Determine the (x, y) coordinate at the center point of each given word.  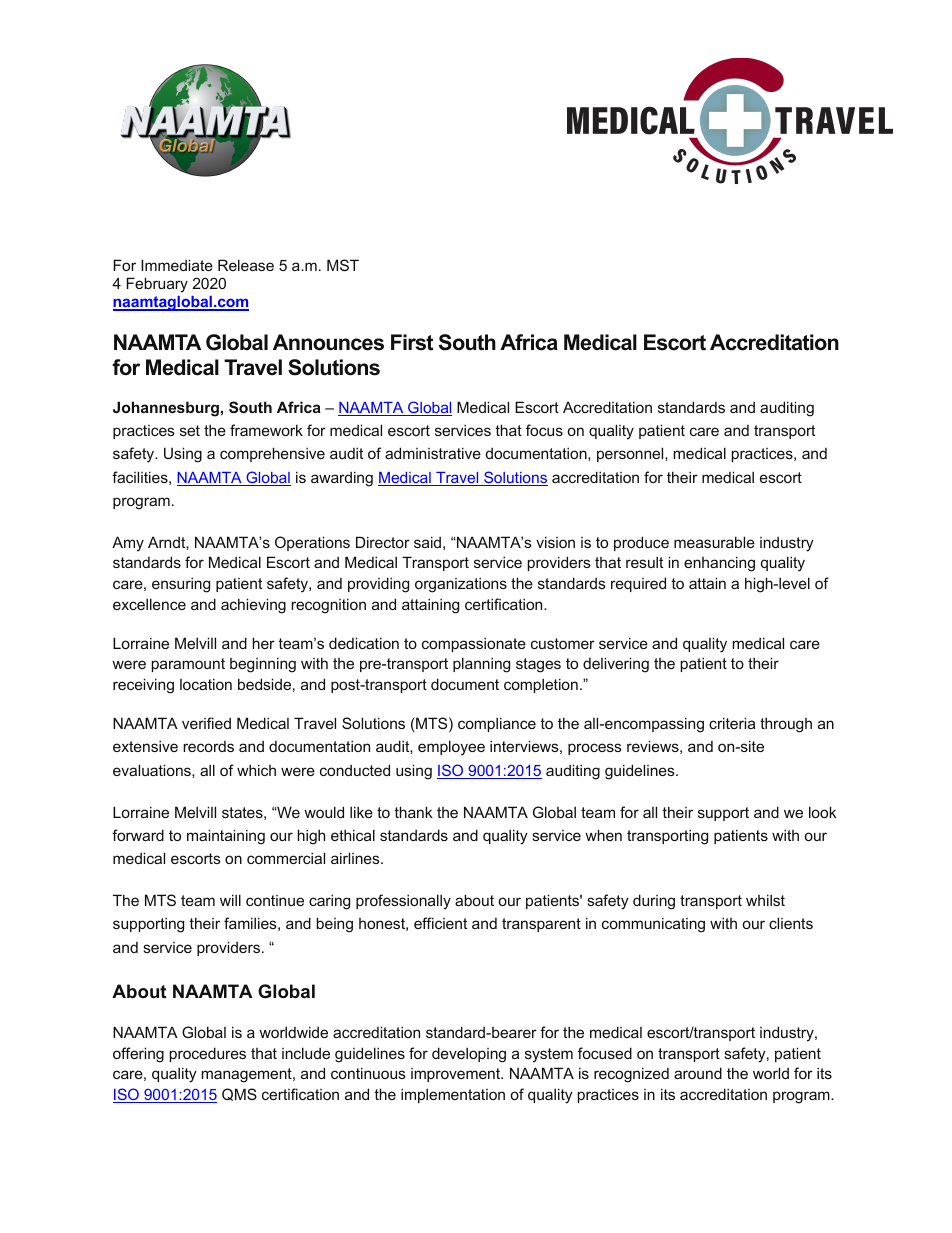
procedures (207, 1054)
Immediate (177, 265)
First (412, 342)
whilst (765, 900)
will (230, 900)
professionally (403, 902)
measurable (714, 542)
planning (481, 665)
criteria (732, 723)
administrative (433, 453)
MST (343, 265)
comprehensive (272, 454)
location (206, 684)
